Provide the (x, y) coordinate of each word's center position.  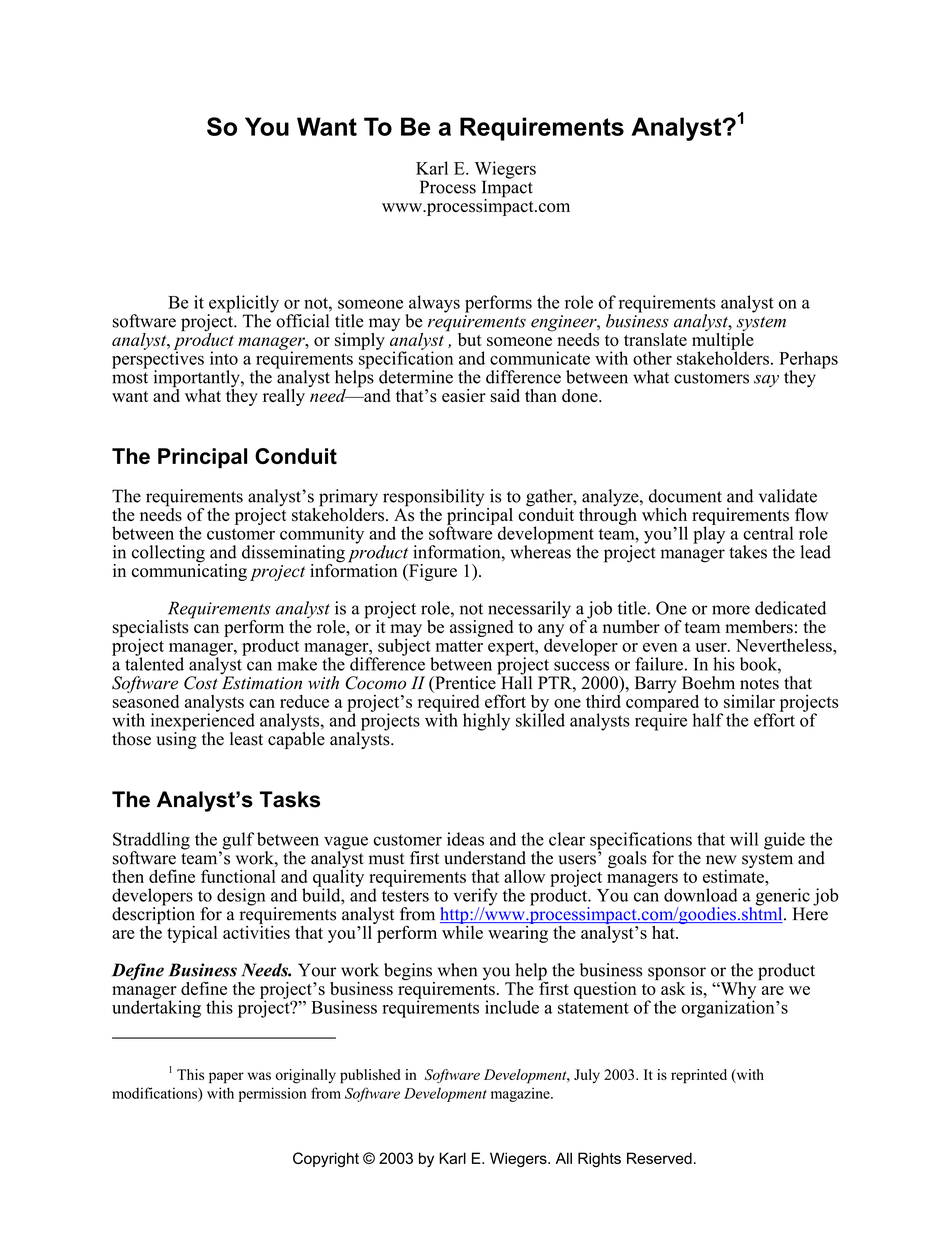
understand (485, 858)
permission (272, 1094)
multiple (723, 341)
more (731, 610)
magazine (521, 1094)
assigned (481, 628)
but (470, 339)
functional (238, 876)
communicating (189, 571)
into (224, 358)
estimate (734, 875)
